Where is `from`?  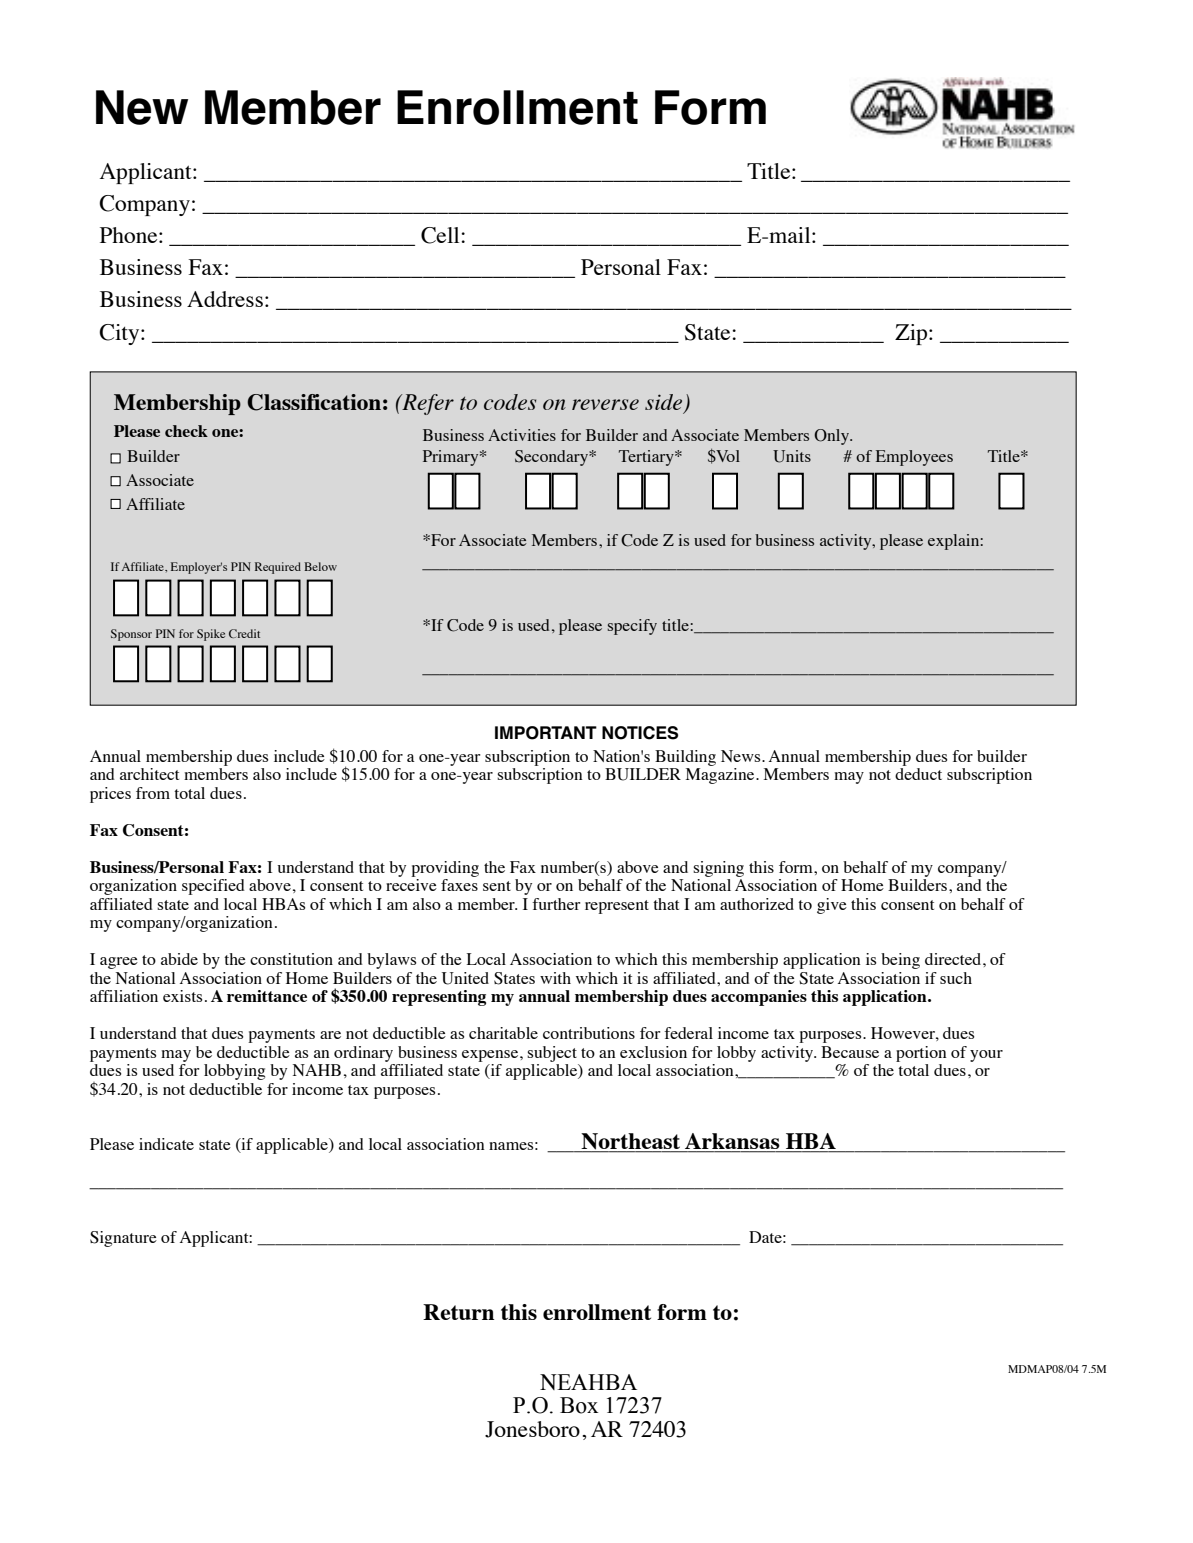
from is located at coordinates (153, 793).
